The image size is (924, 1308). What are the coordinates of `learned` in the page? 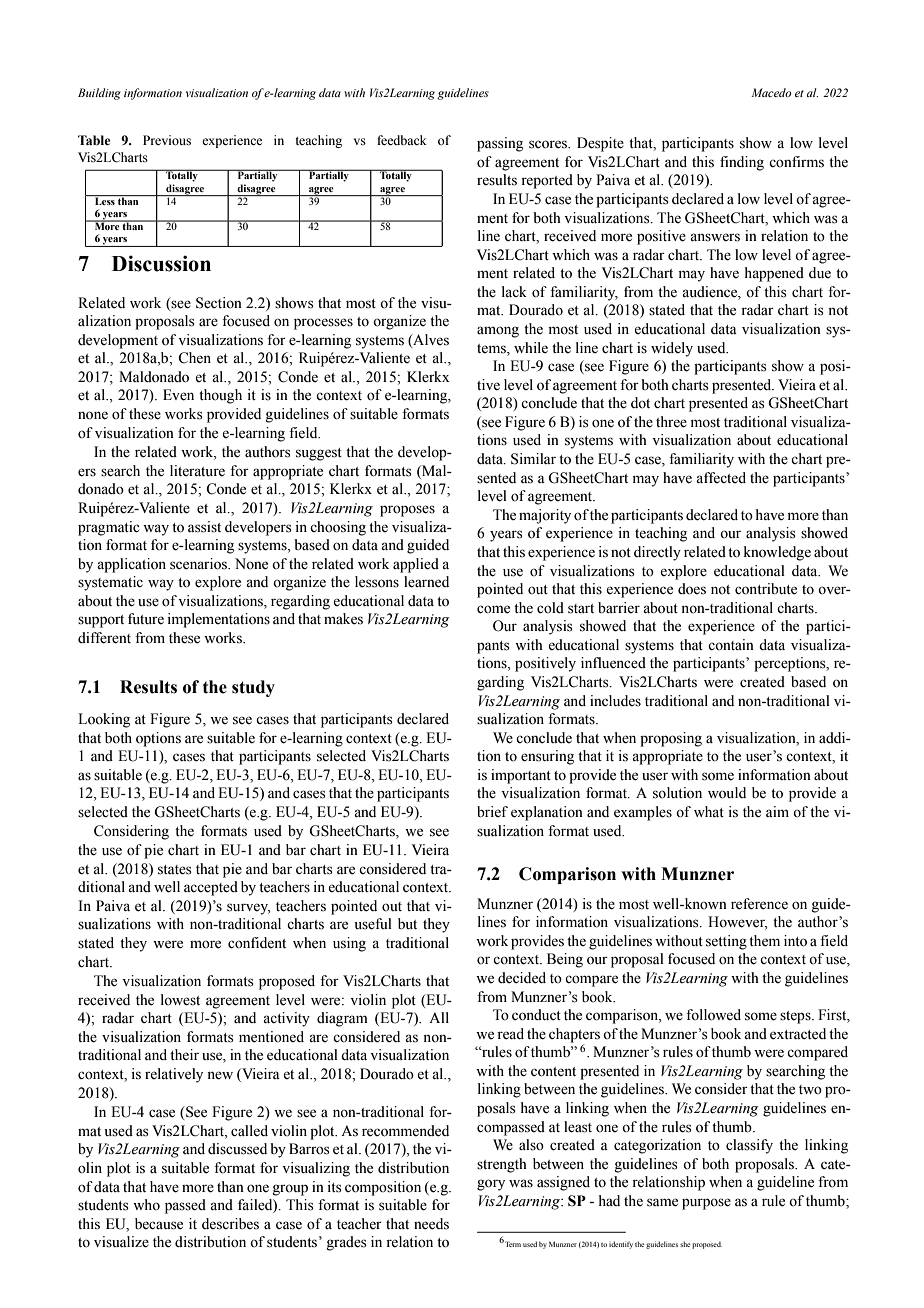 It's located at (426, 582).
